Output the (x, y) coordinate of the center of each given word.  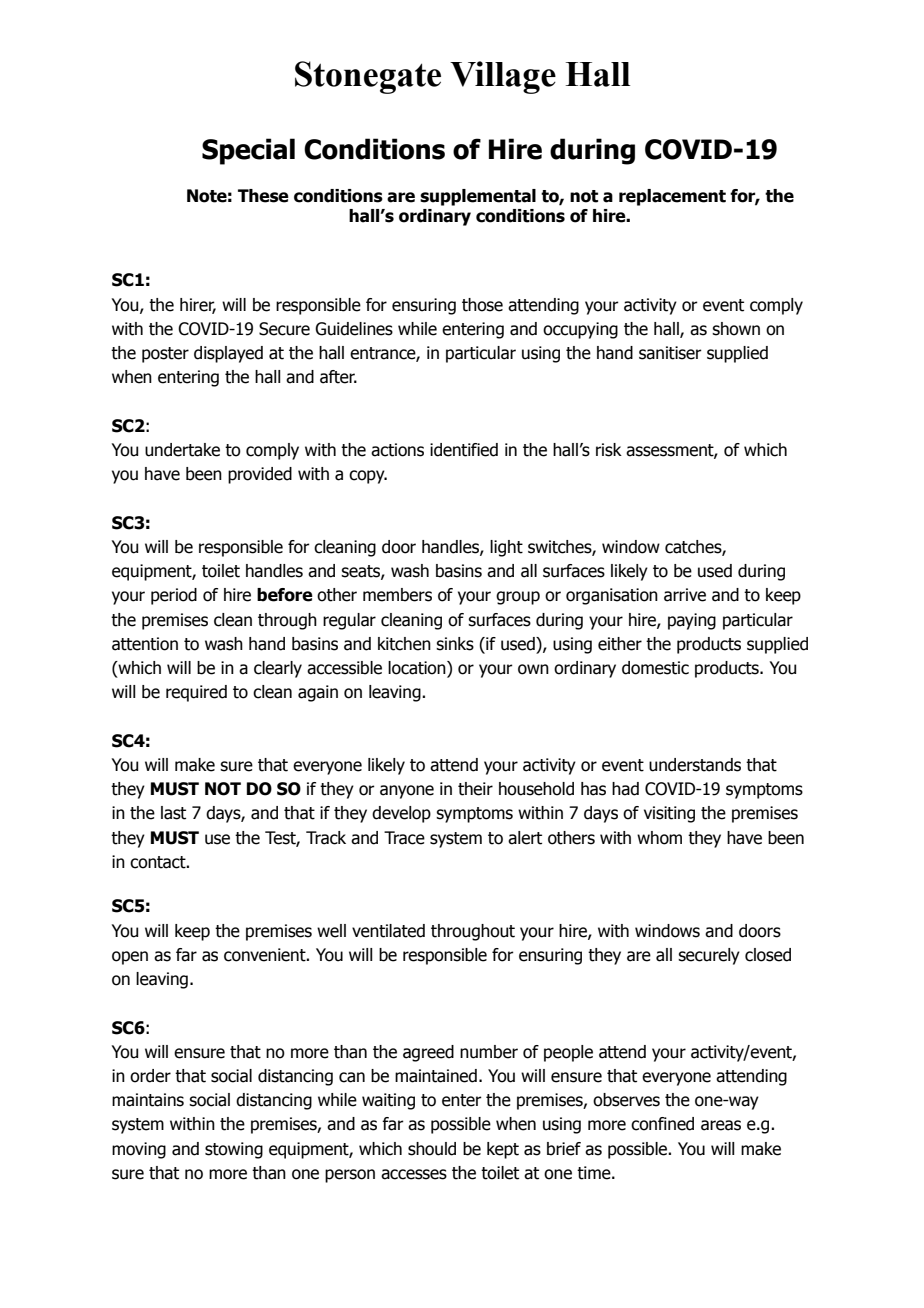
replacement (672, 197)
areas (721, 1125)
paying (692, 621)
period (174, 596)
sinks (455, 644)
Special (248, 151)
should (432, 1149)
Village (503, 77)
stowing (234, 1150)
